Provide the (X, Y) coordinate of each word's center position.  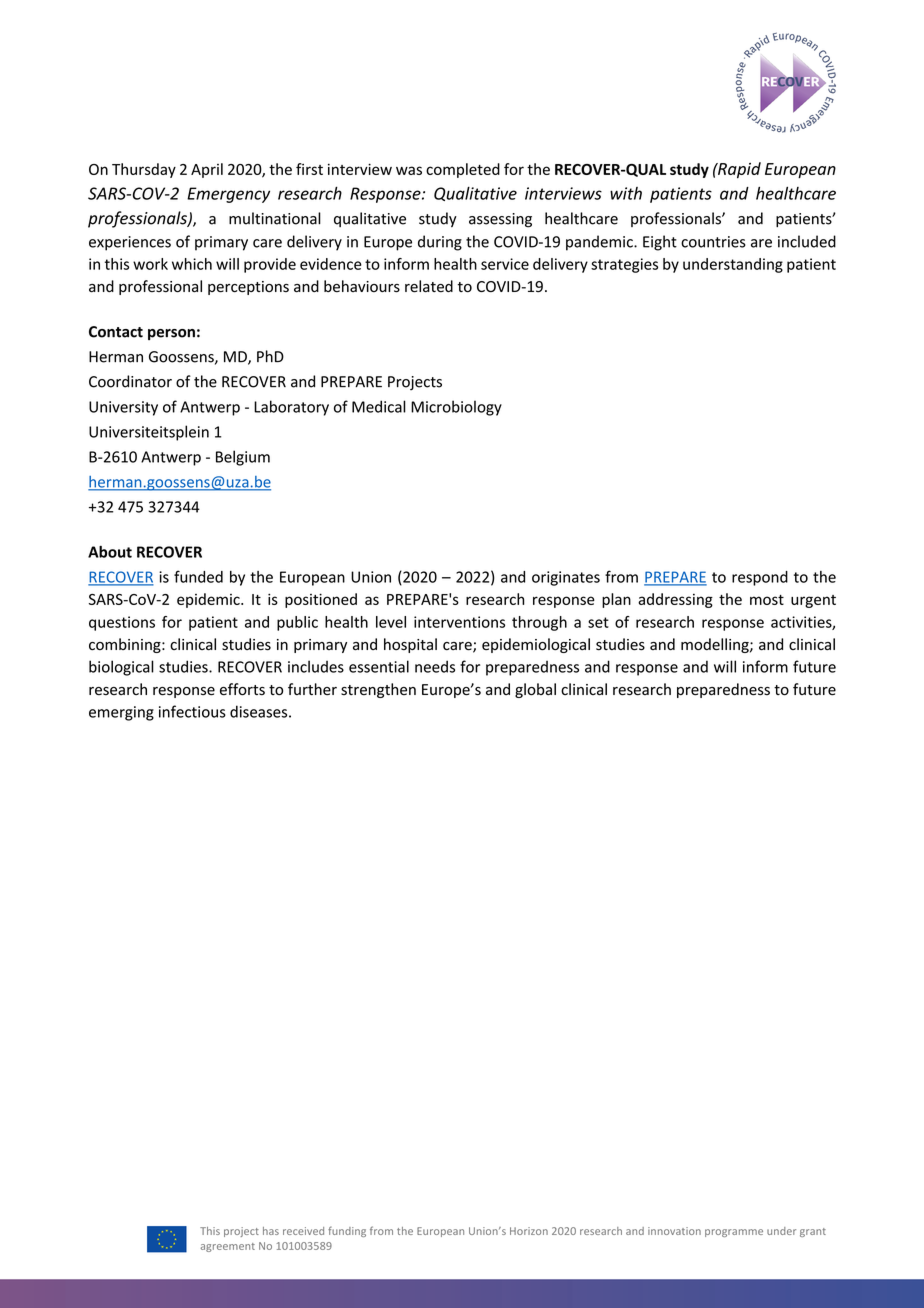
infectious (192, 711)
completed (463, 170)
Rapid (738, 170)
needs (435, 666)
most (767, 600)
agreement (228, 1247)
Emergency (228, 195)
